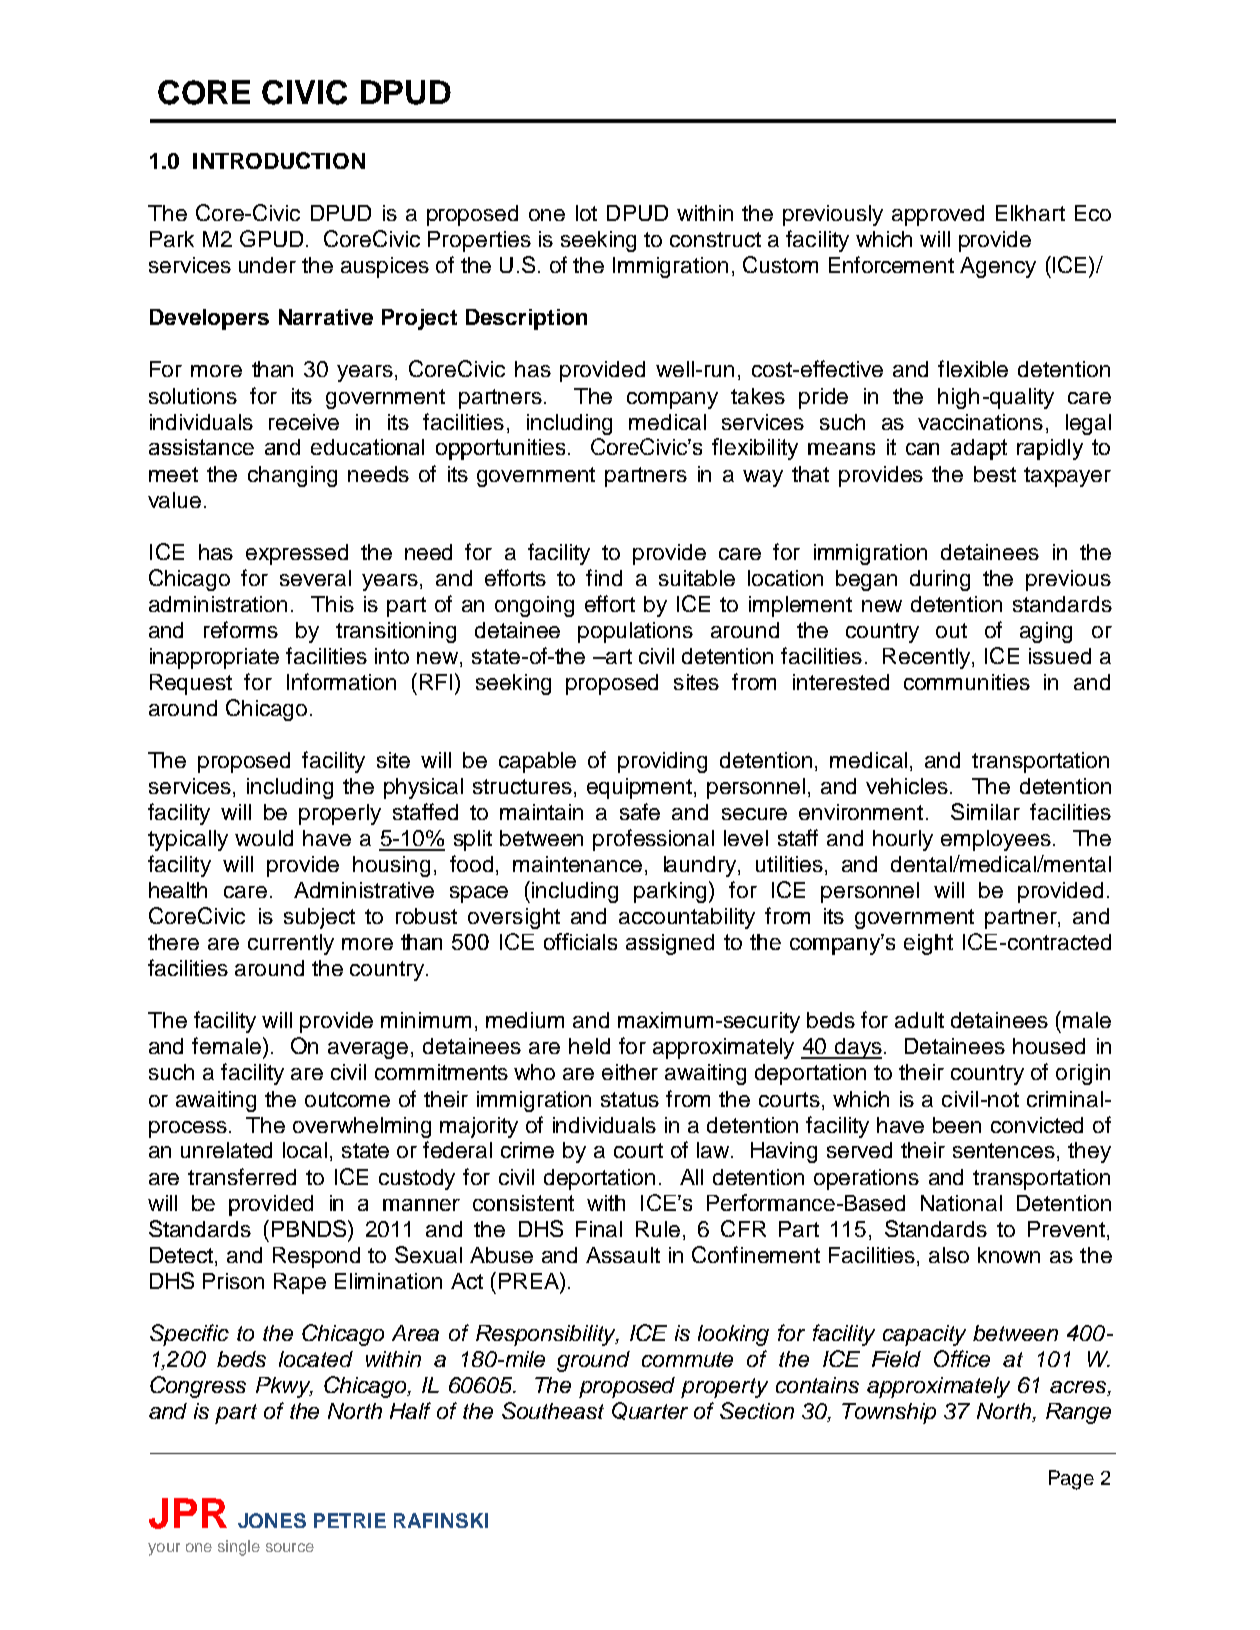  Describe the element at coordinates (938, 215) in the image. I see `approved` at that location.
